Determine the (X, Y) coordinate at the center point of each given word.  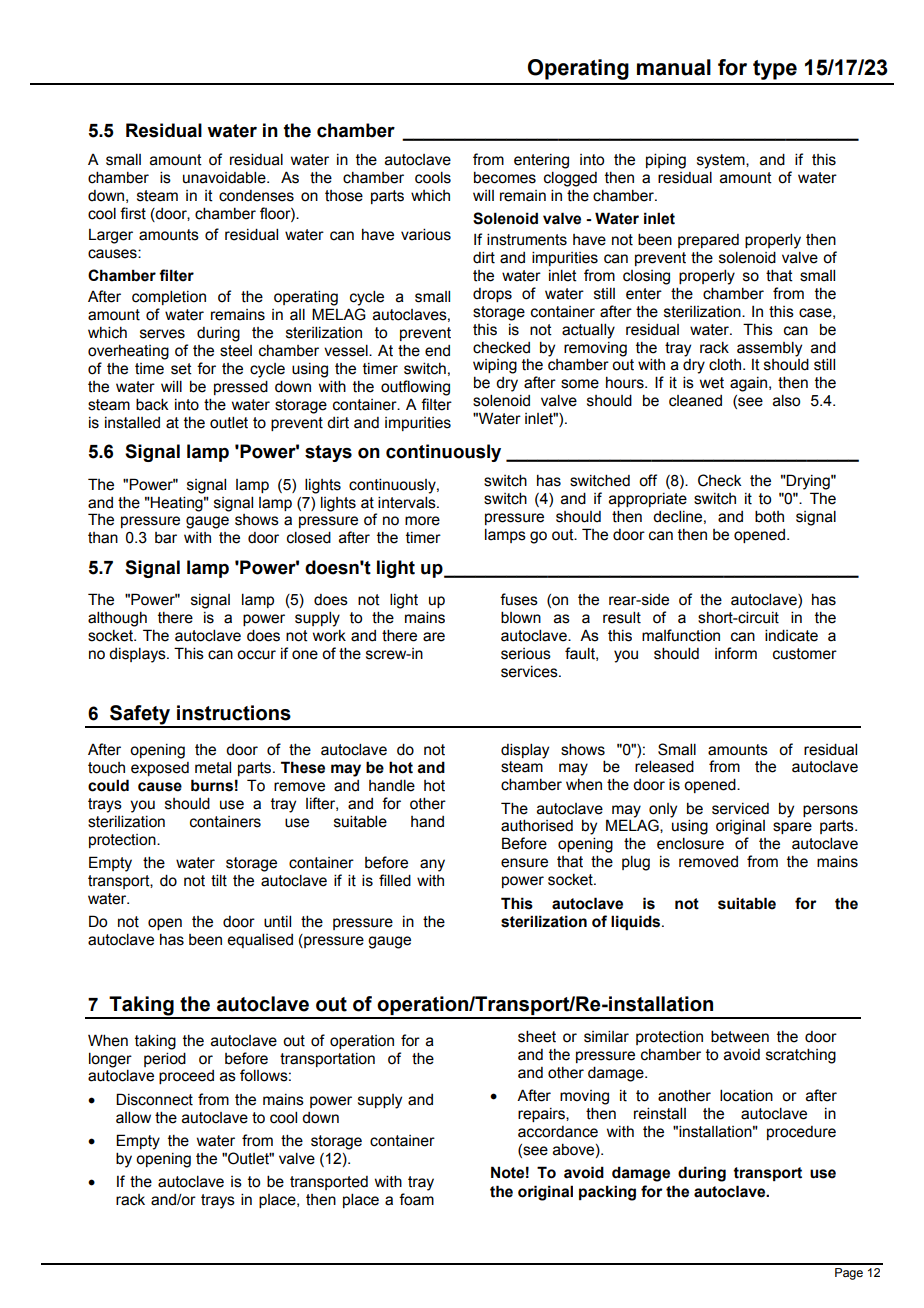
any (432, 865)
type (775, 70)
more (422, 521)
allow (133, 1117)
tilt (219, 880)
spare (792, 828)
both (769, 516)
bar (166, 538)
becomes (505, 177)
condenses (256, 196)
